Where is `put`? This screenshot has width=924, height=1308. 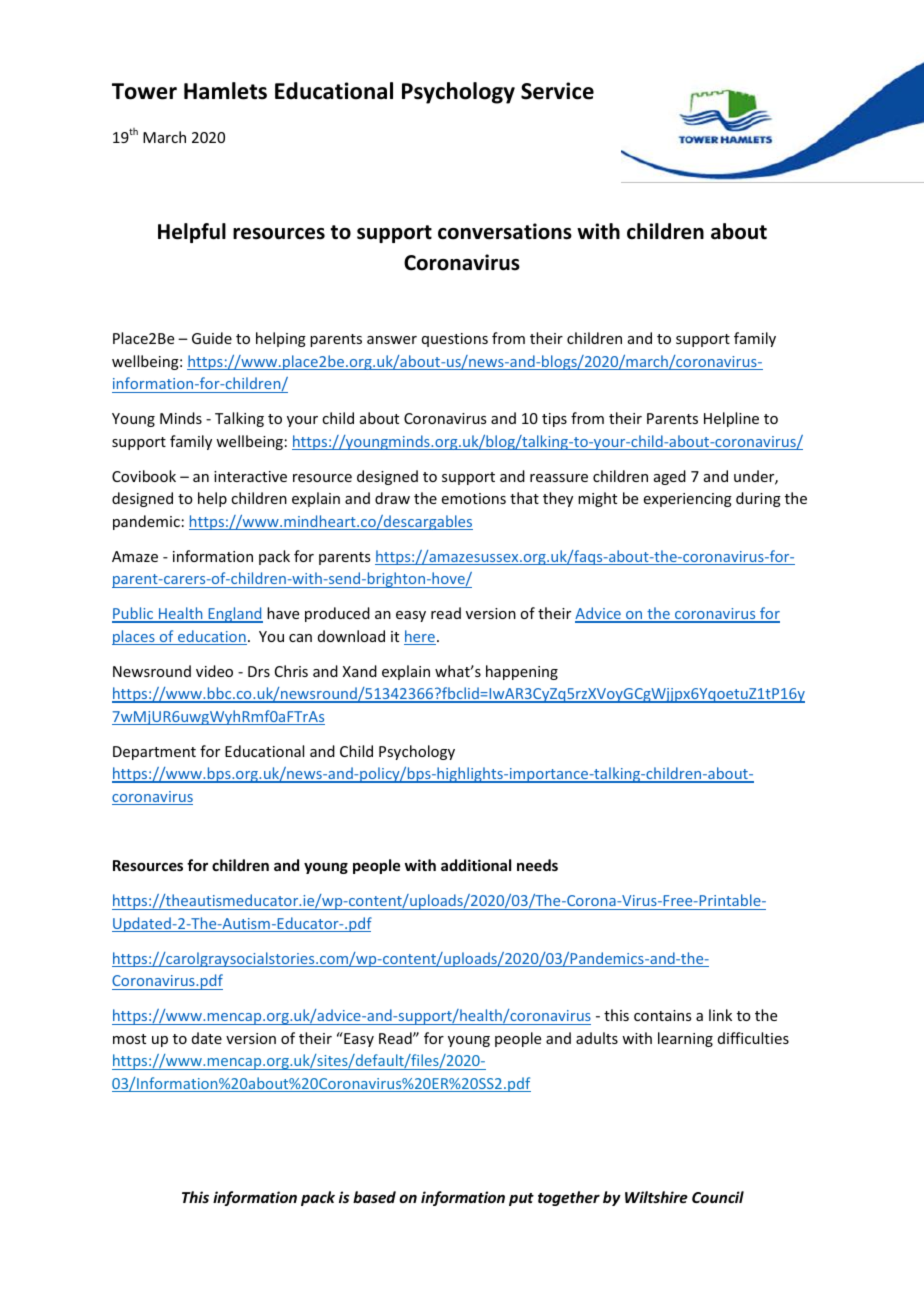 put is located at coordinates (521, 1199).
